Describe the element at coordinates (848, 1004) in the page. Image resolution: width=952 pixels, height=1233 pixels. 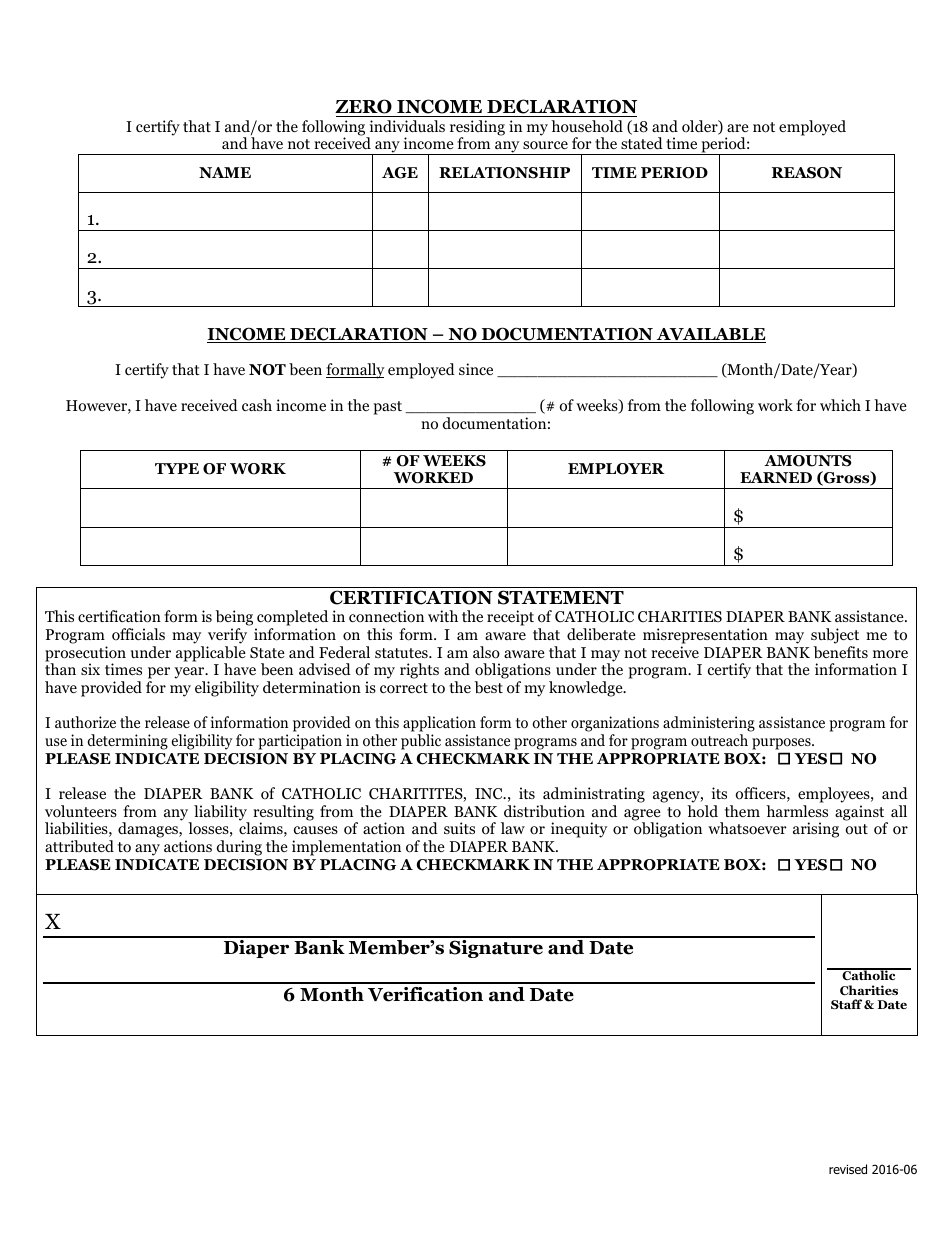
I see `Staff` at that location.
